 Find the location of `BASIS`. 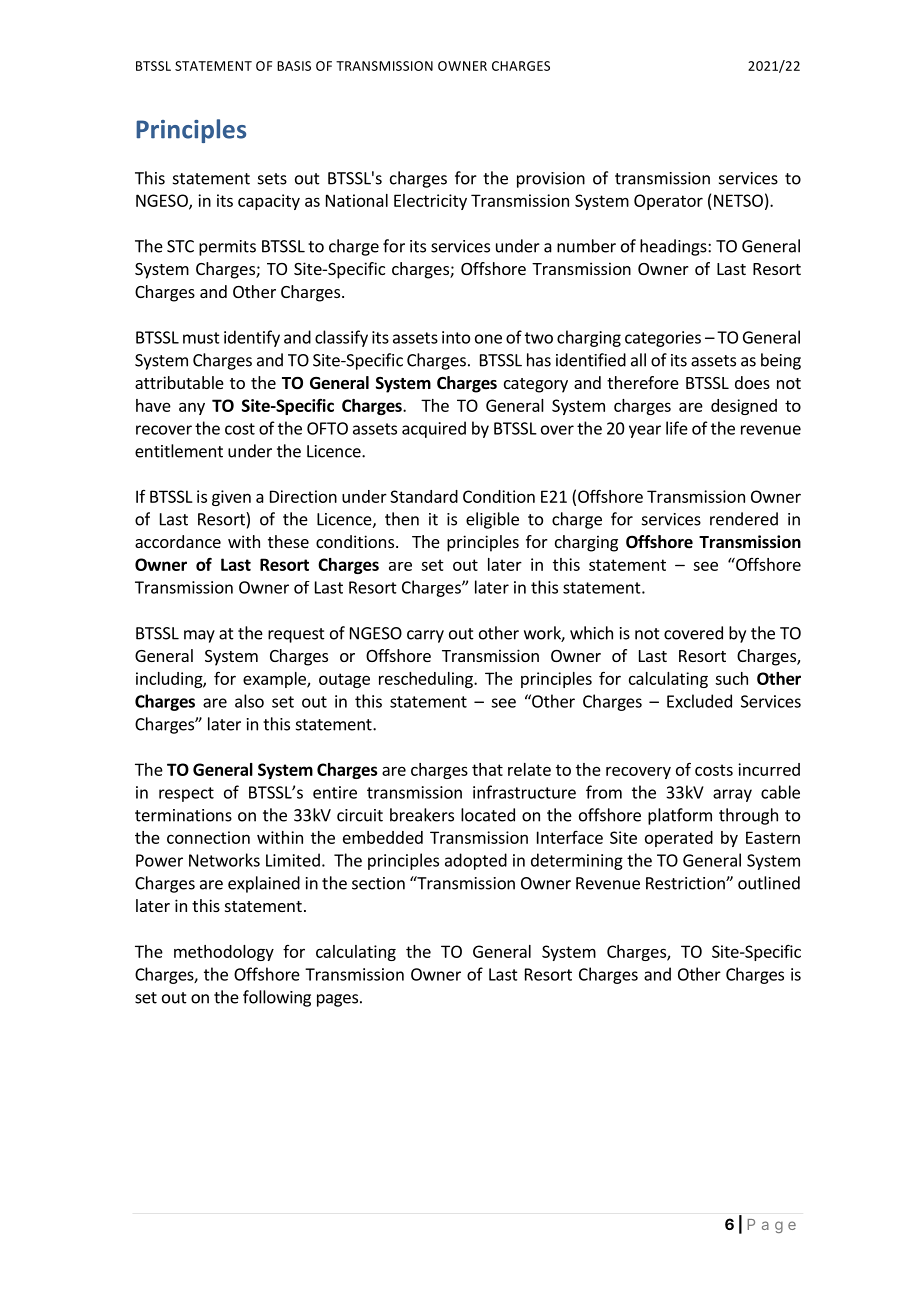

BASIS is located at coordinates (294, 66).
